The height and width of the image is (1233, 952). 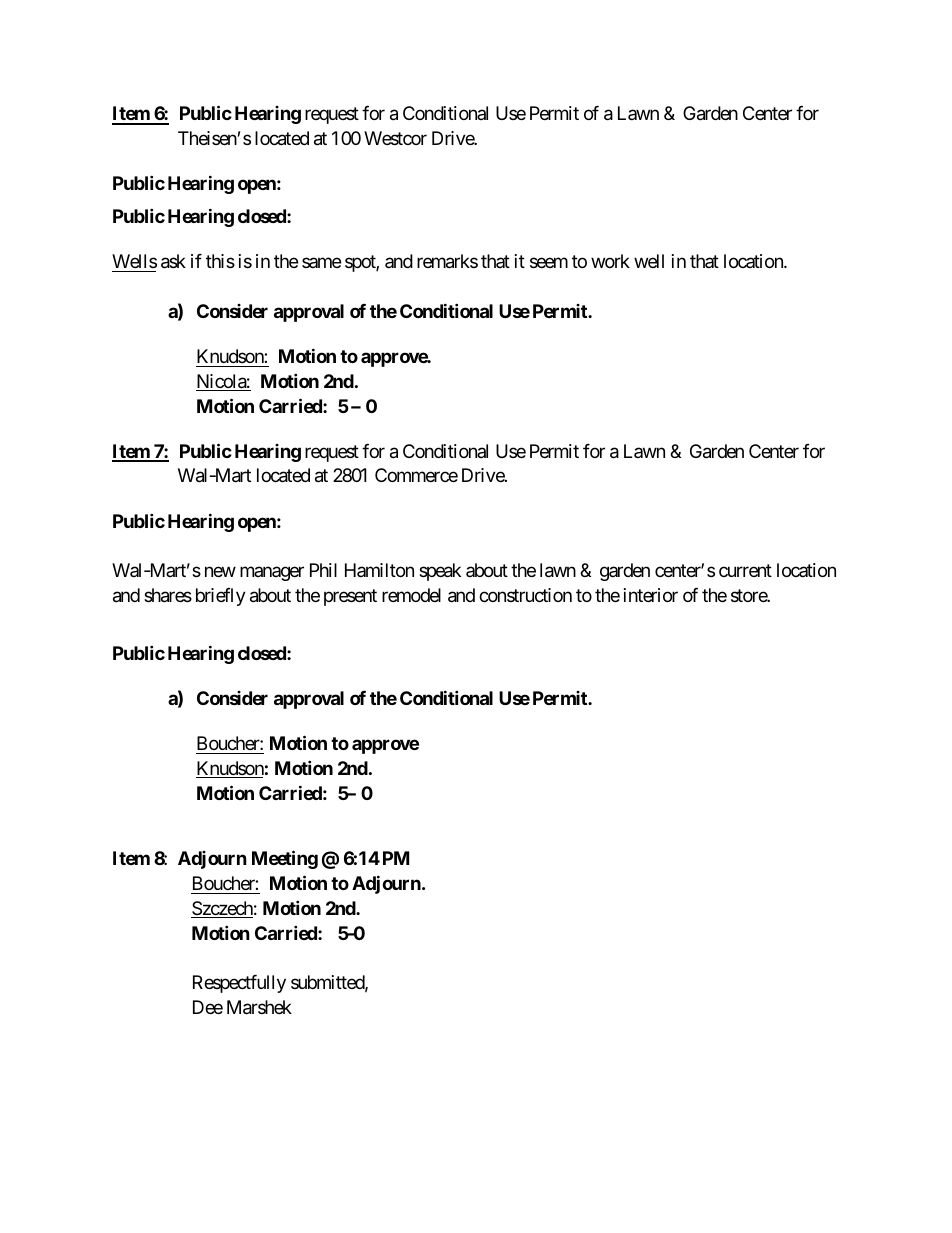 What do you see at coordinates (651, 595) in the image?
I see `interior` at bounding box center [651, 595].
